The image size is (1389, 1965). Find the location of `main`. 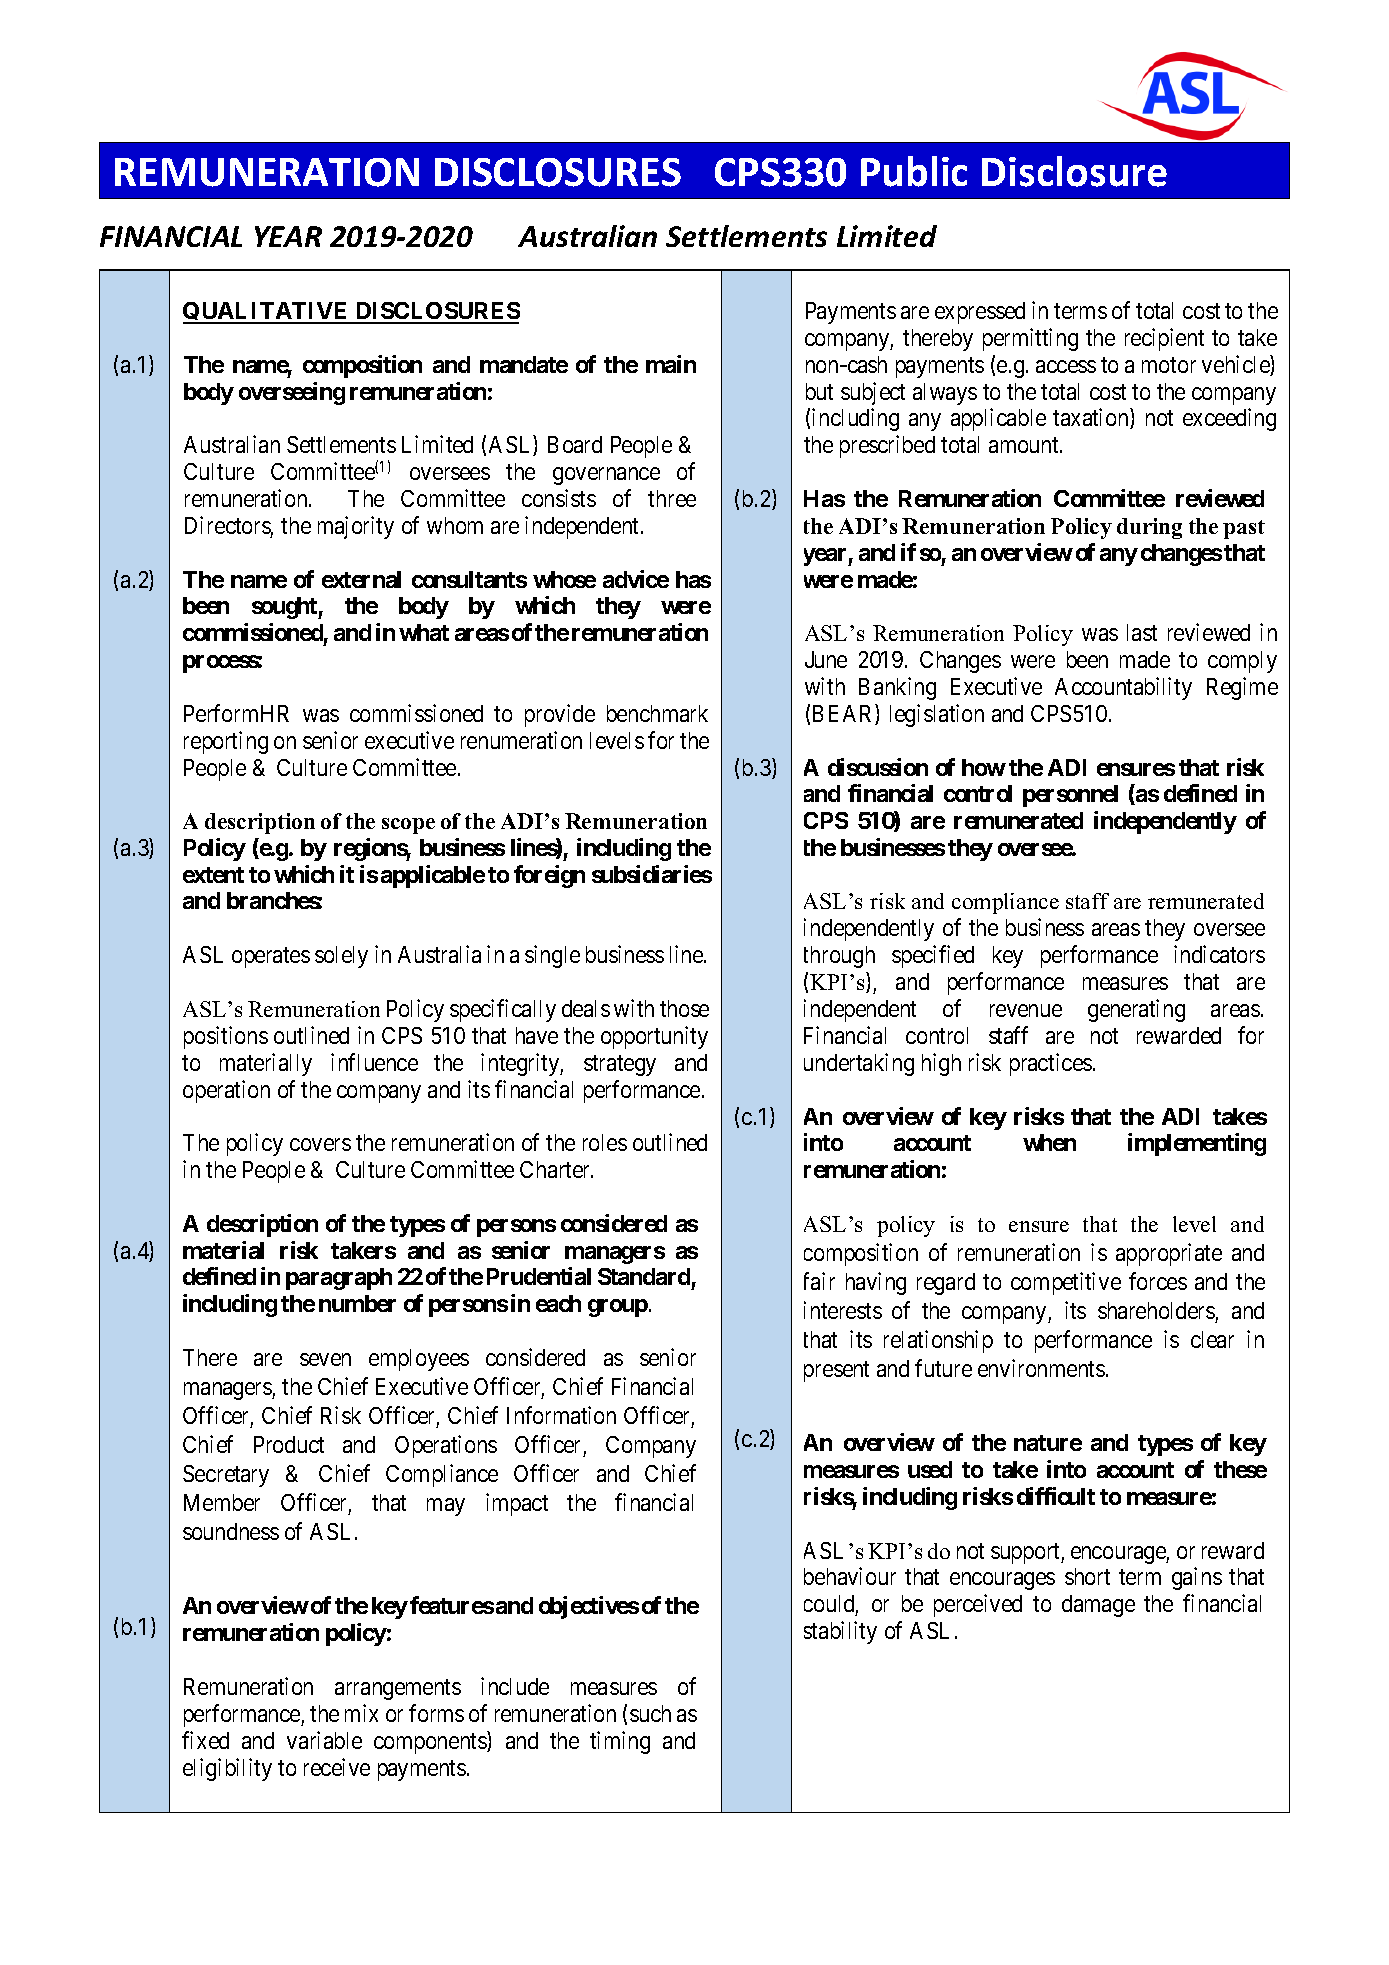

main is located at coordinates (671, 364).
